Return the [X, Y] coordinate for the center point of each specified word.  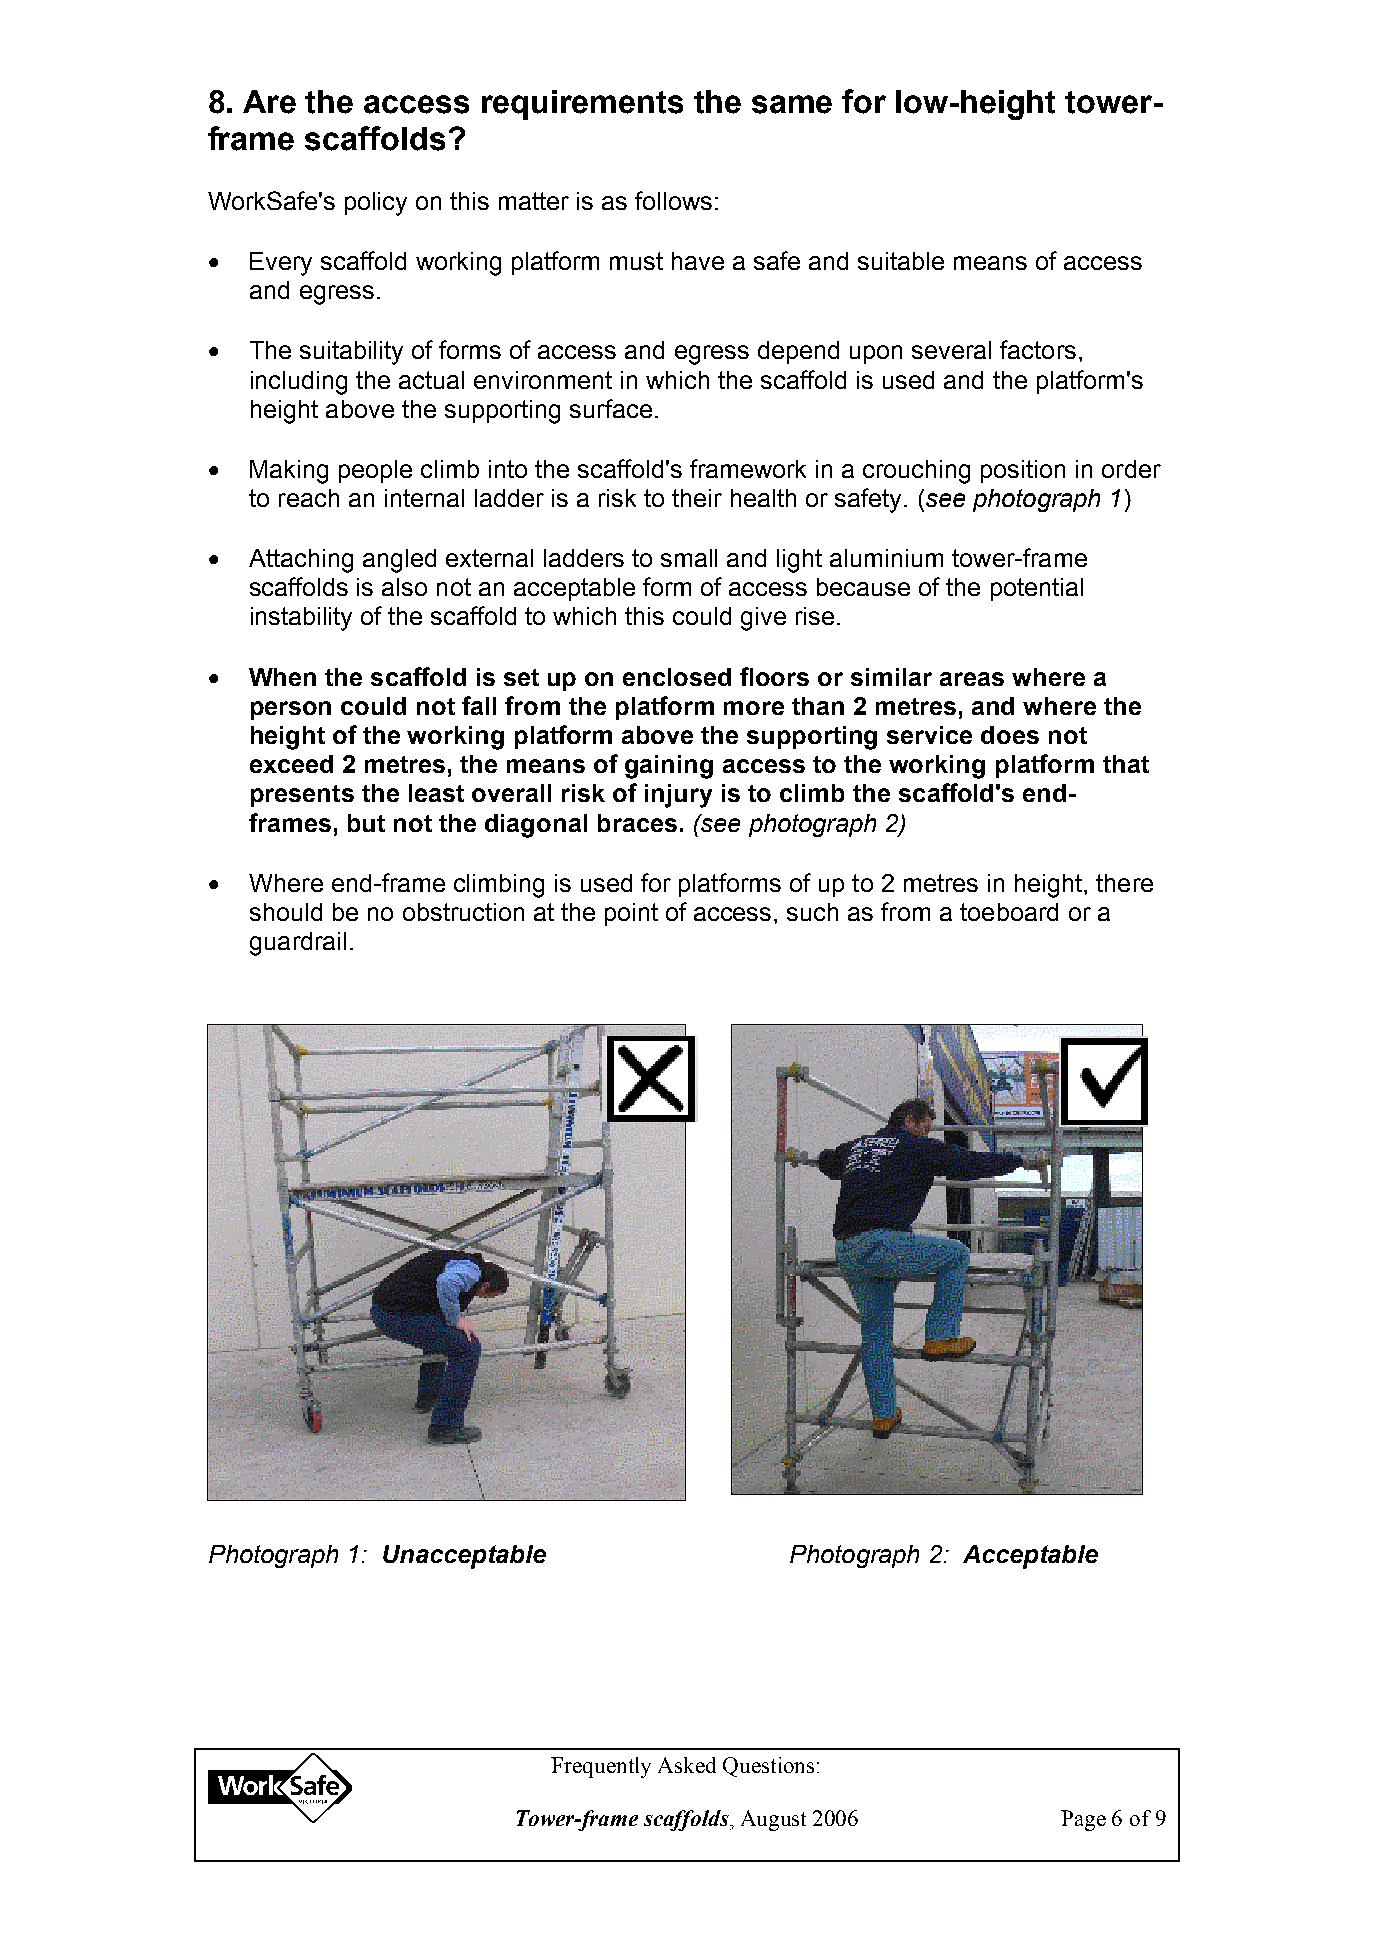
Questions [768, 1767]
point [631, 914]
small [689, 558]
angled [399, 561]
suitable [901, 261]
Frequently [601, 1767]
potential [1037, 589]
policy [376, 204]
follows [673, 200]
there [1124, 883]
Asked [687, 1765]
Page [1083, 1820]
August [773, 1820]
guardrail [298, 944]
